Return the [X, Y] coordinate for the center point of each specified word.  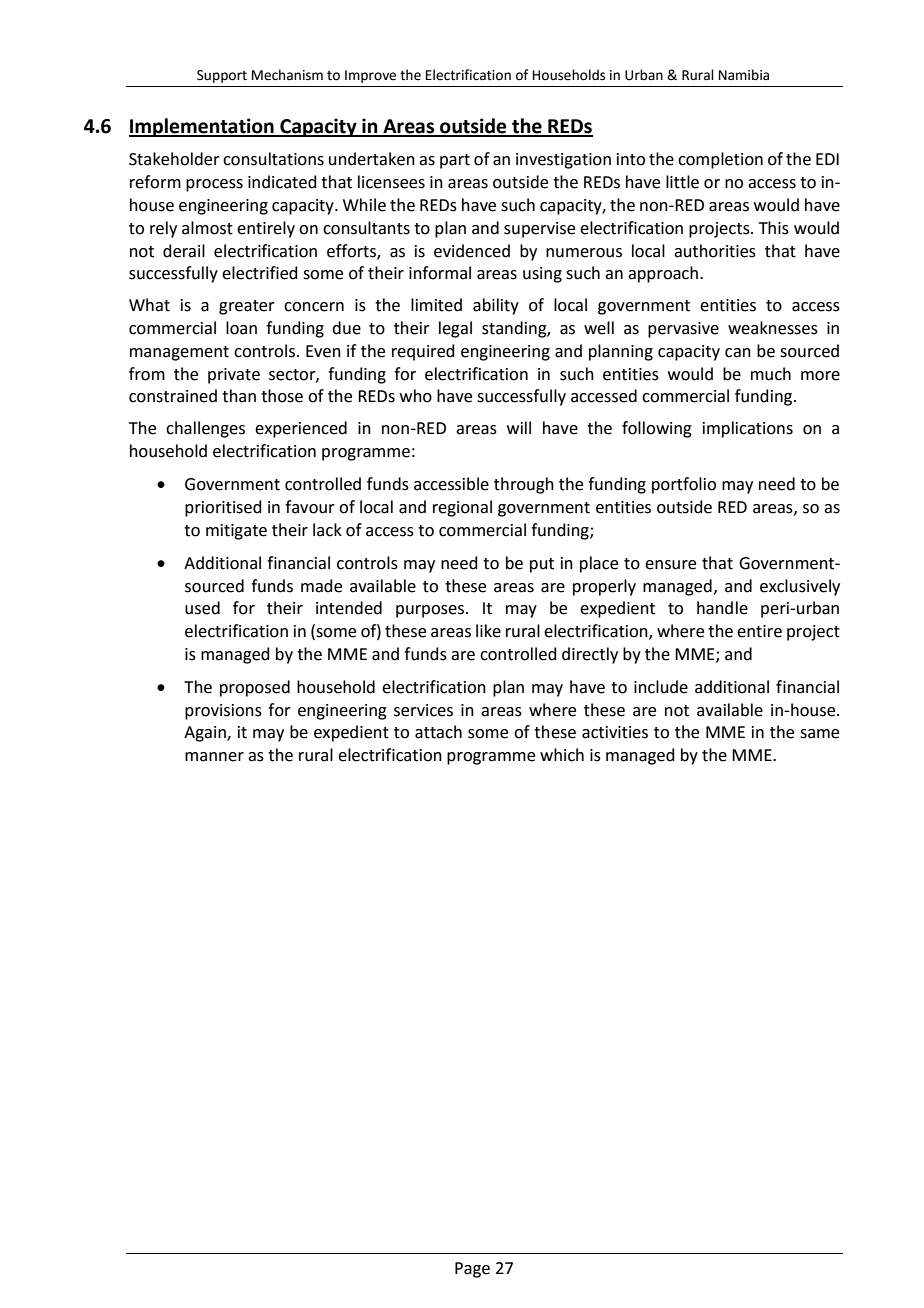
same [819, 734]
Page [472, 1270]
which [562, 755]
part [455, 161]
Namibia [744, 75]
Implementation [202, 127]
